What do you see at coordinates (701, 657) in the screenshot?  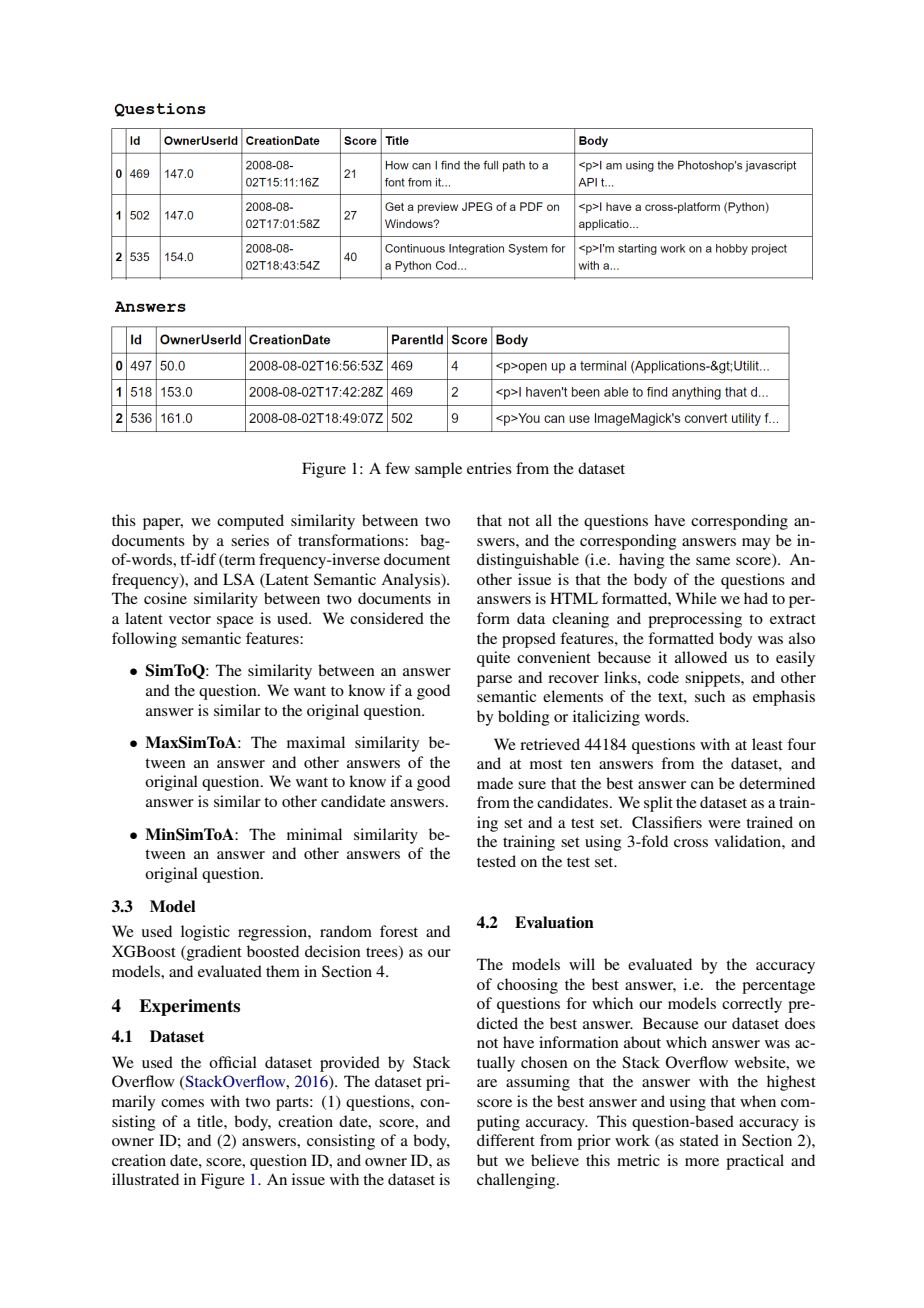 I see `allowed` at bounding box center [701, 657].
